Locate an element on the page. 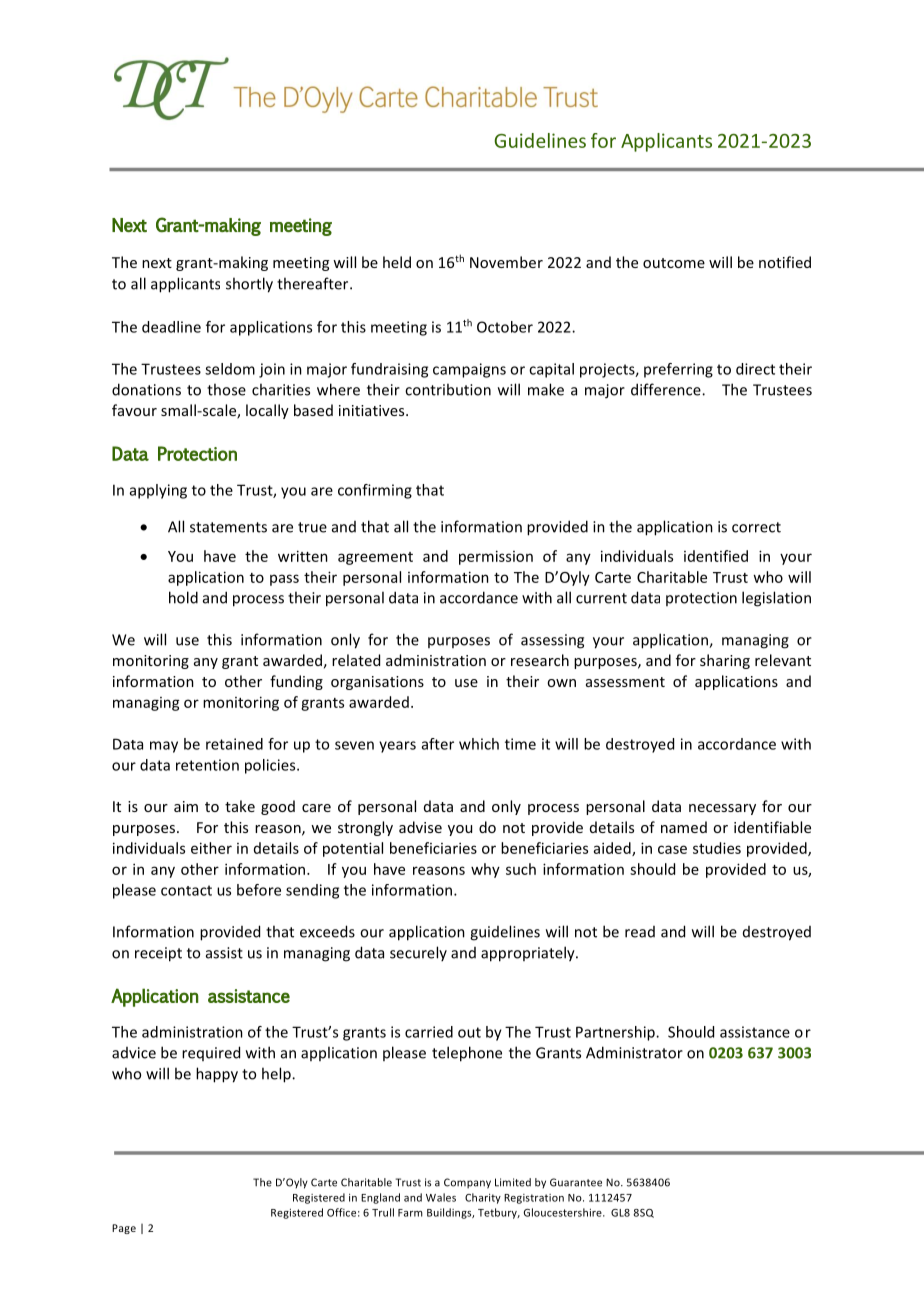 The height and width of the document is (1308, 924). which is located at coordinates (479, 744).
